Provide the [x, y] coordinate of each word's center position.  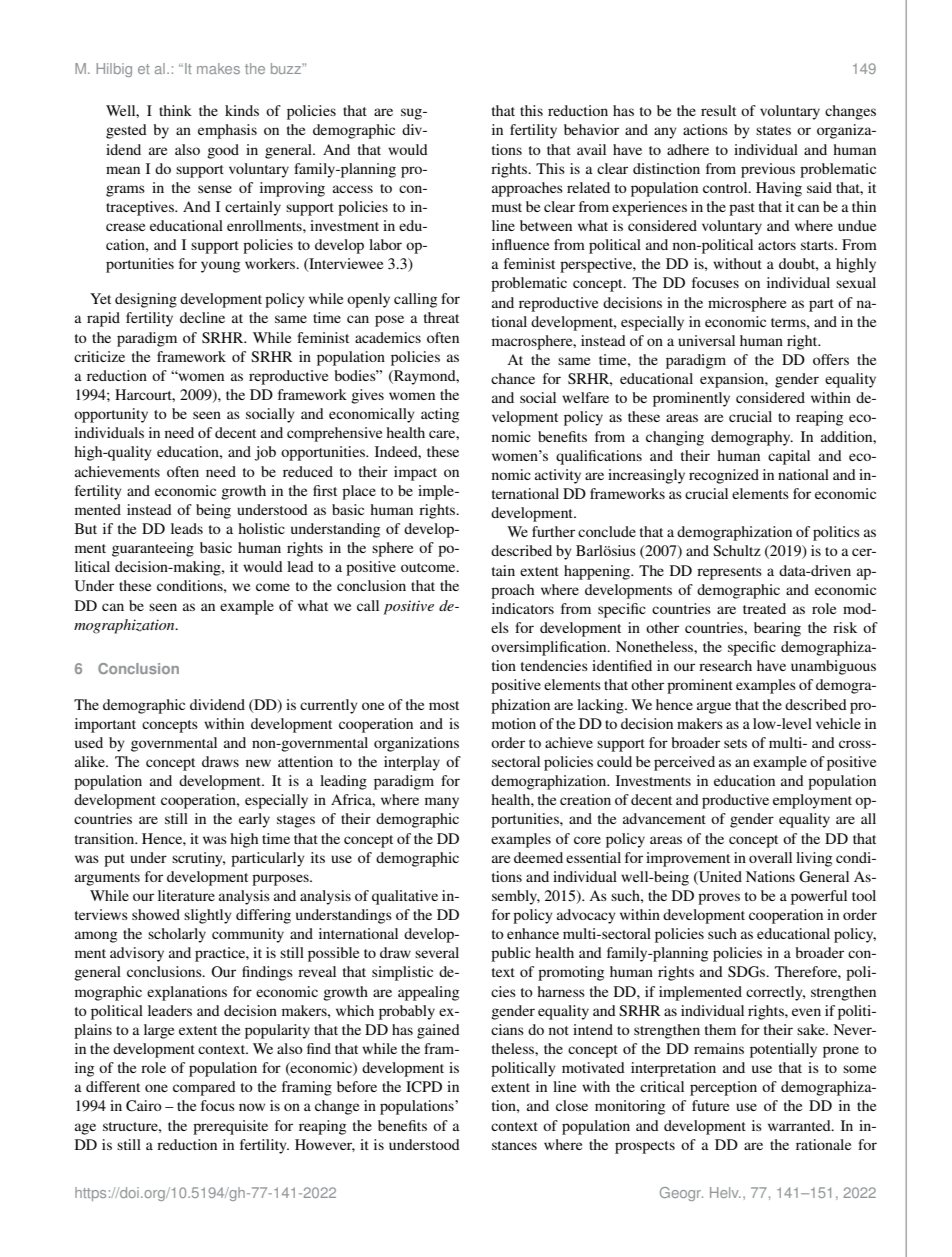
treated [764, 608]
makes [218, 68]
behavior [591, 129]
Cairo [144, 1106]
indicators [523, 608]
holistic [261, 528]
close [572, 1105]
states [773, 130]
